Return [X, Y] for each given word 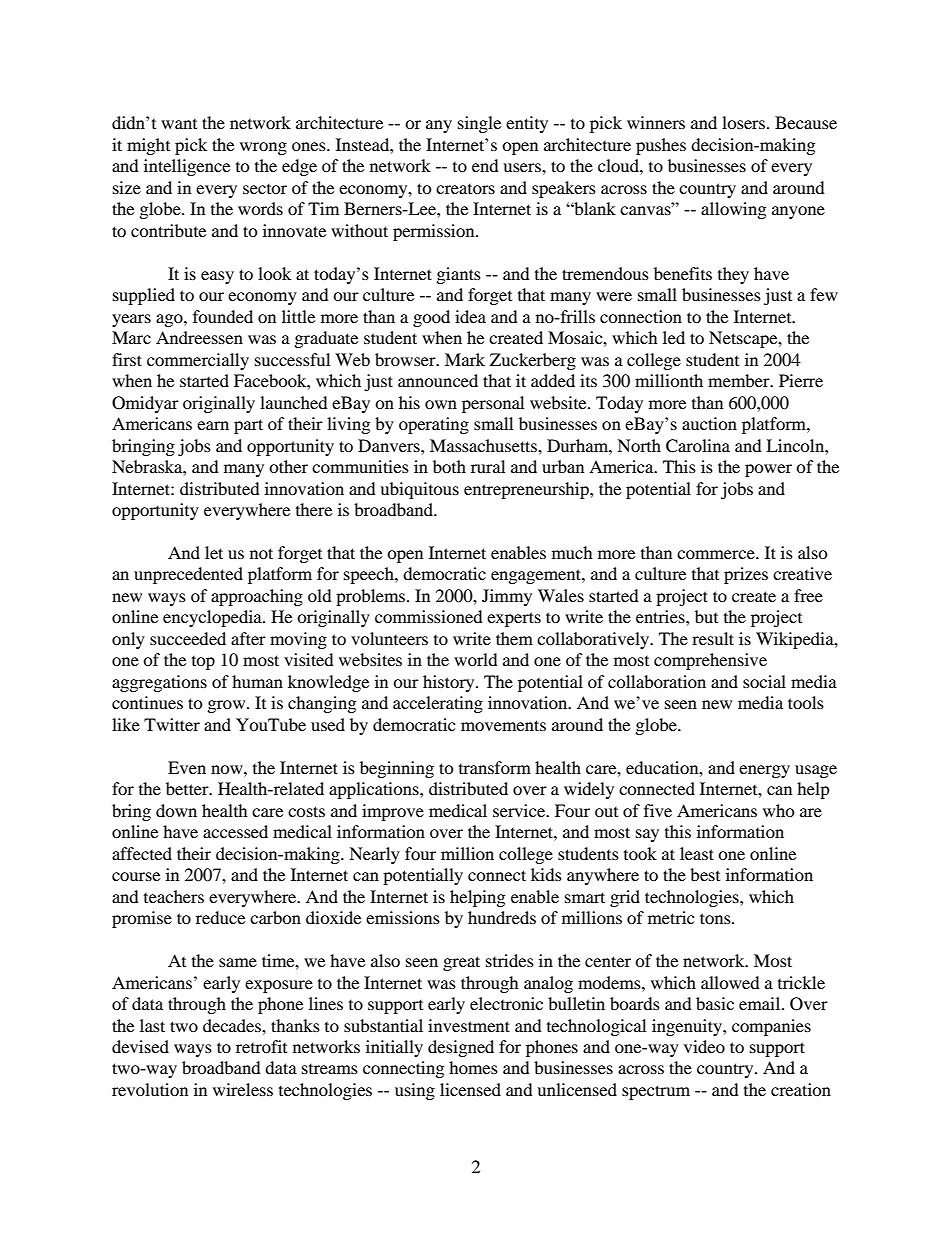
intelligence [187, 167]
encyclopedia [213, 618]
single [479, 124]
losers [743, 122]
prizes [746, 575]
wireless [243, 1089]
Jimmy [507, 597]
